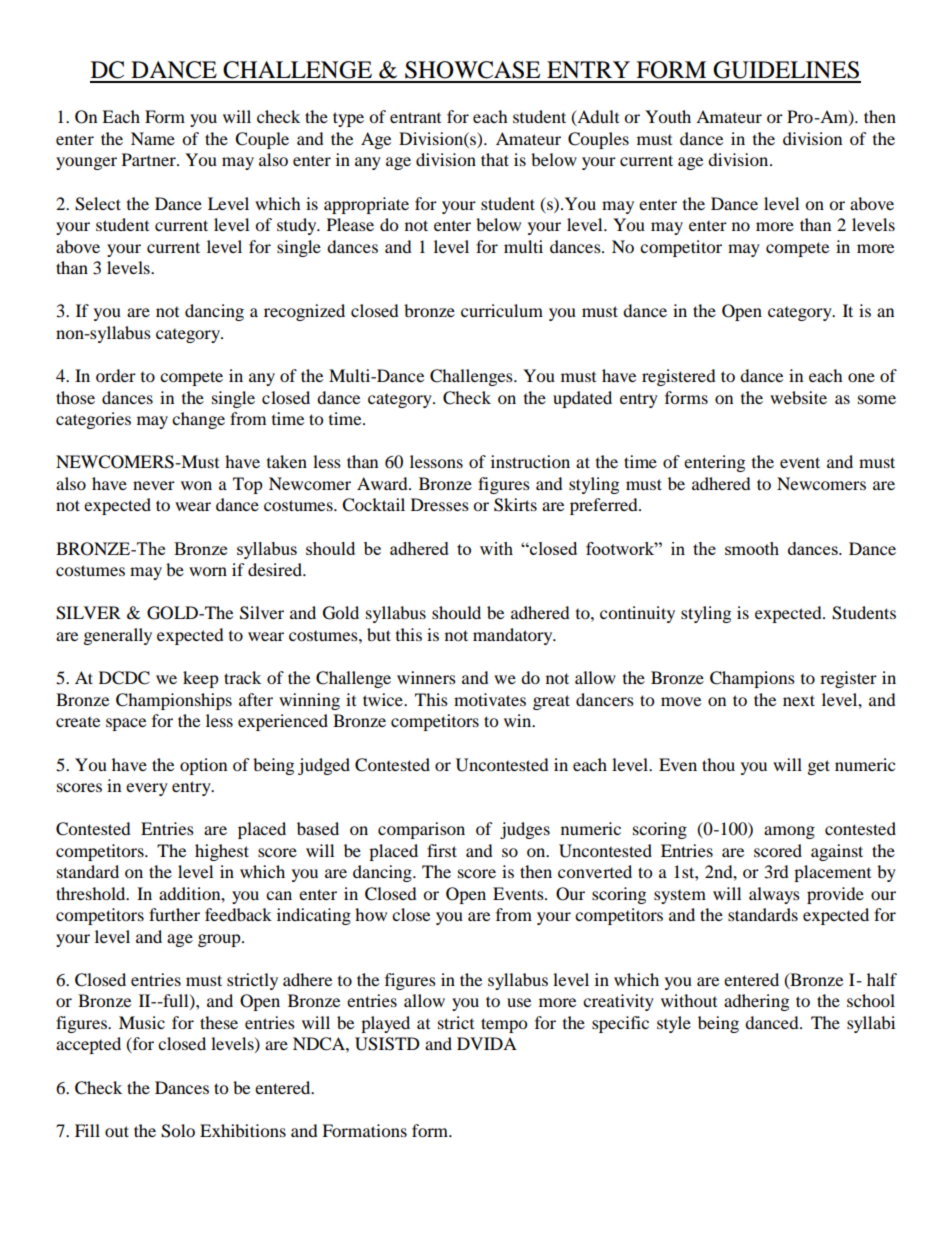 The width and height of the page is (952, 1233). I want to click on updated, so click(582, 399).
